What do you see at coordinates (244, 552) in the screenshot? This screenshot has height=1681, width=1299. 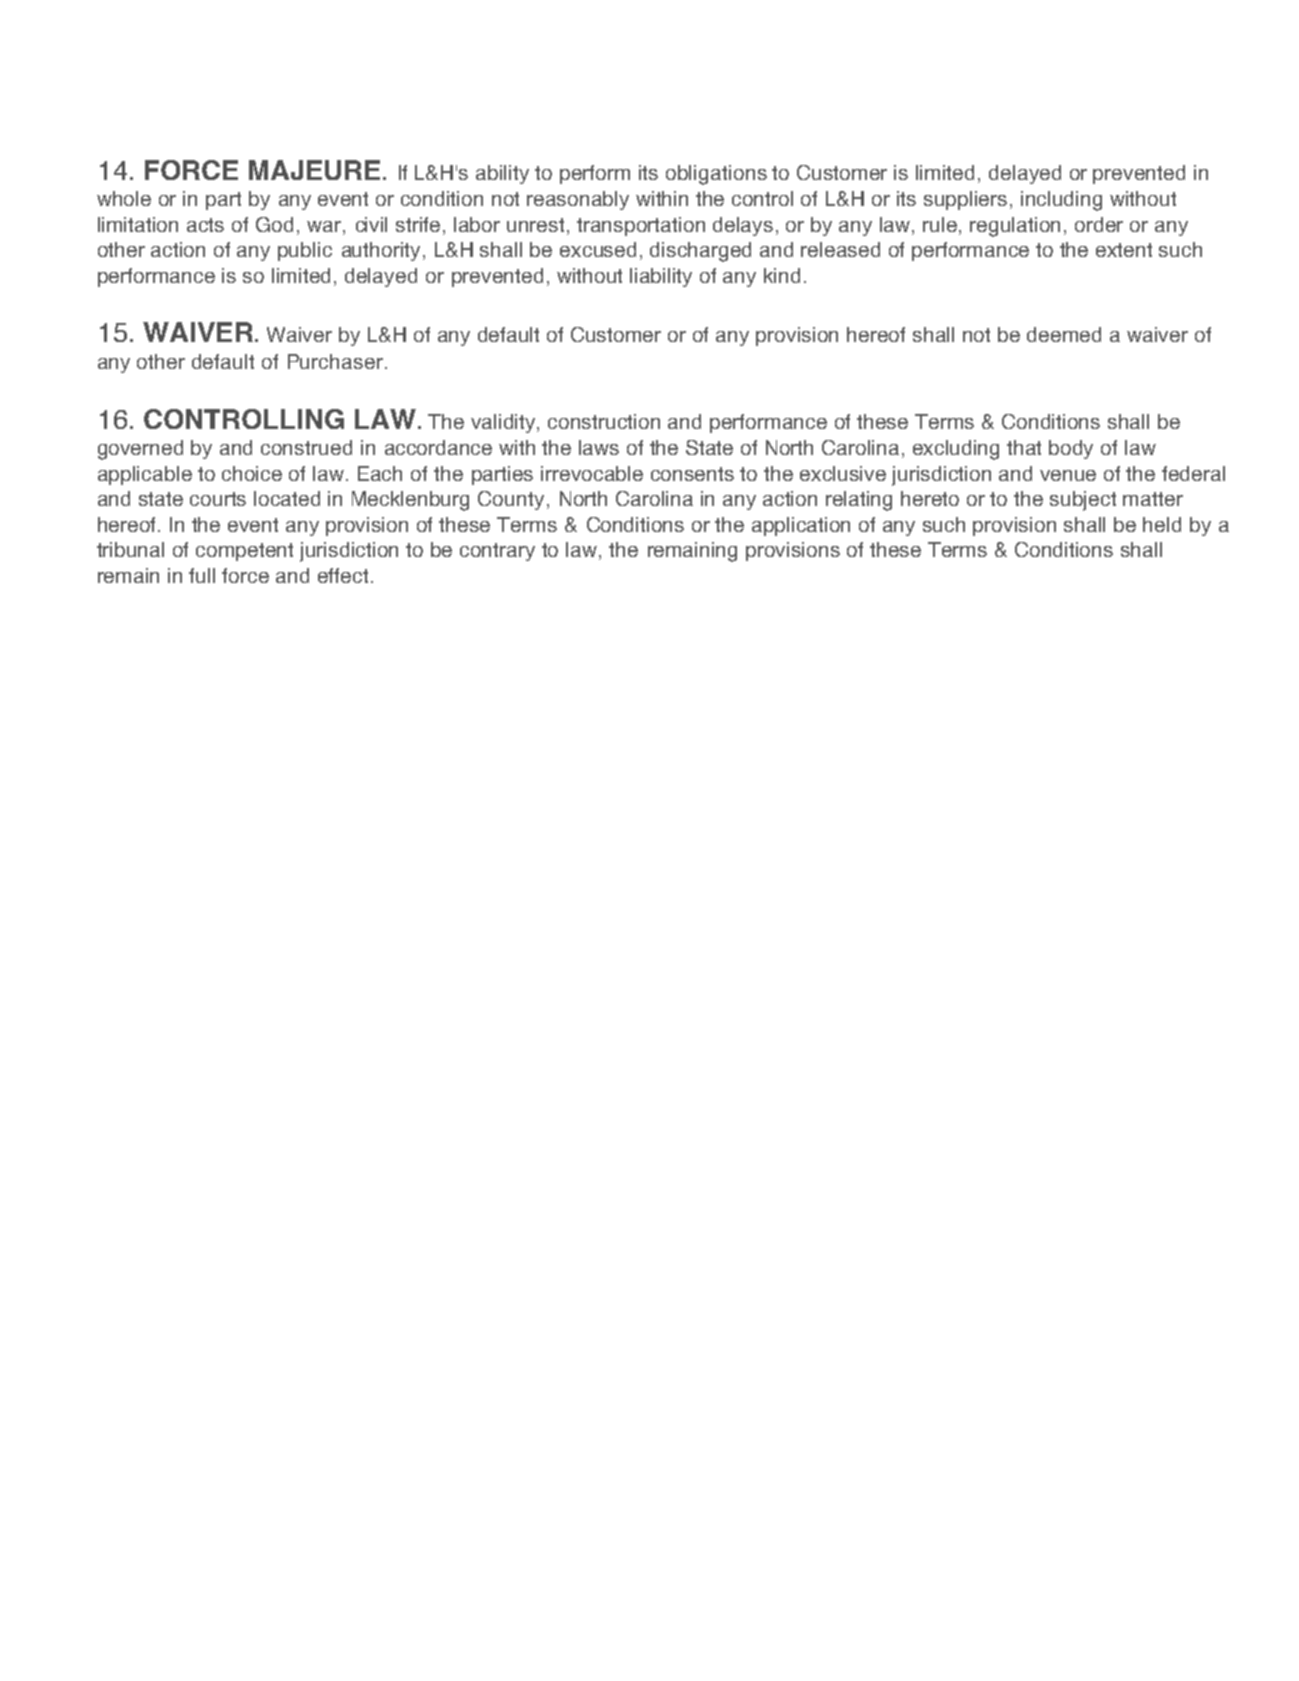 I see `competent` at bounding box center [244, 552].
